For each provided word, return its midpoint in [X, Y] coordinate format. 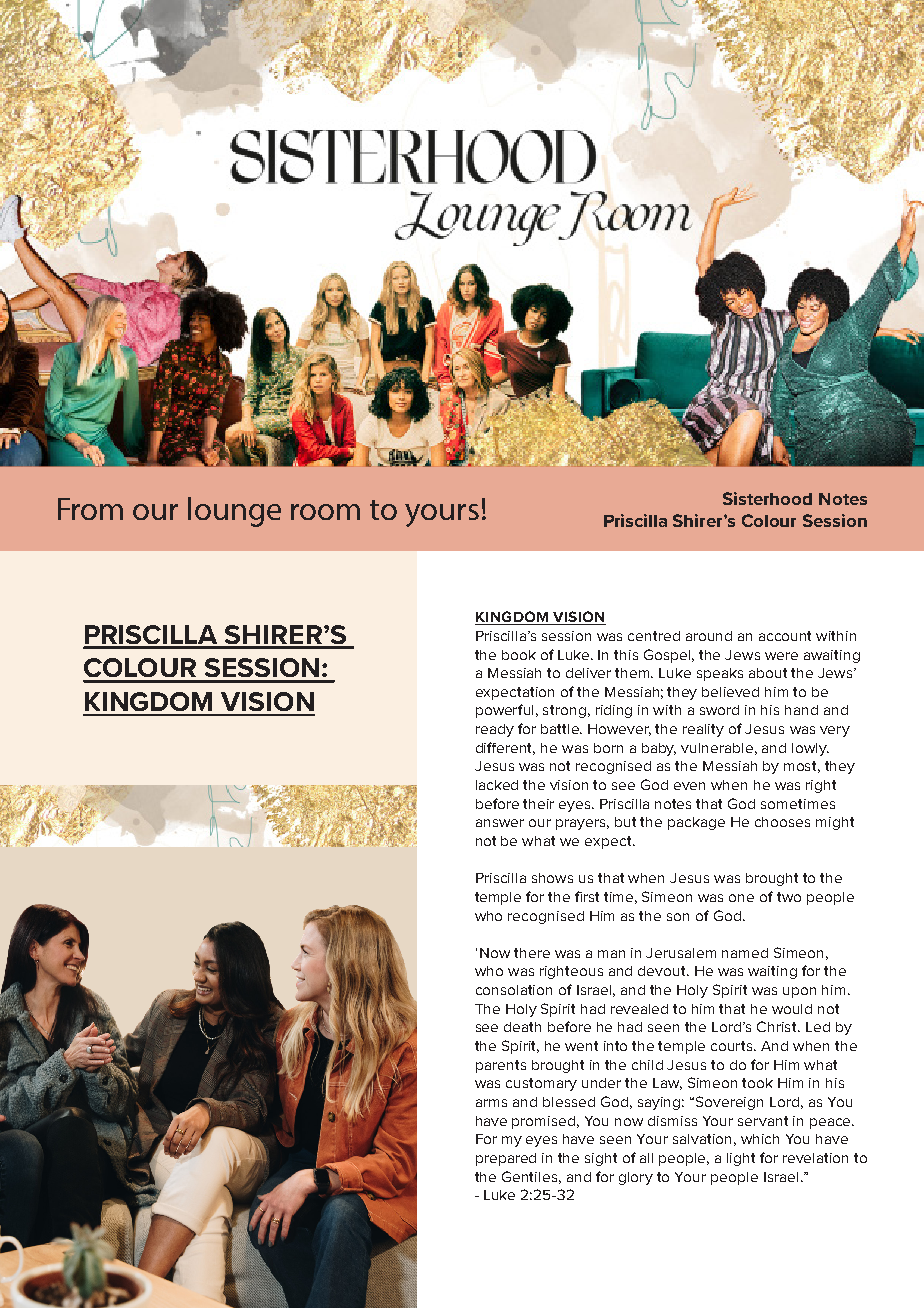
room [325, 512]
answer [500, 823]
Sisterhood [767, 498]
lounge [234, 512]
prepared [506, 1159]
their [538, 804]
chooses [782, 822]
